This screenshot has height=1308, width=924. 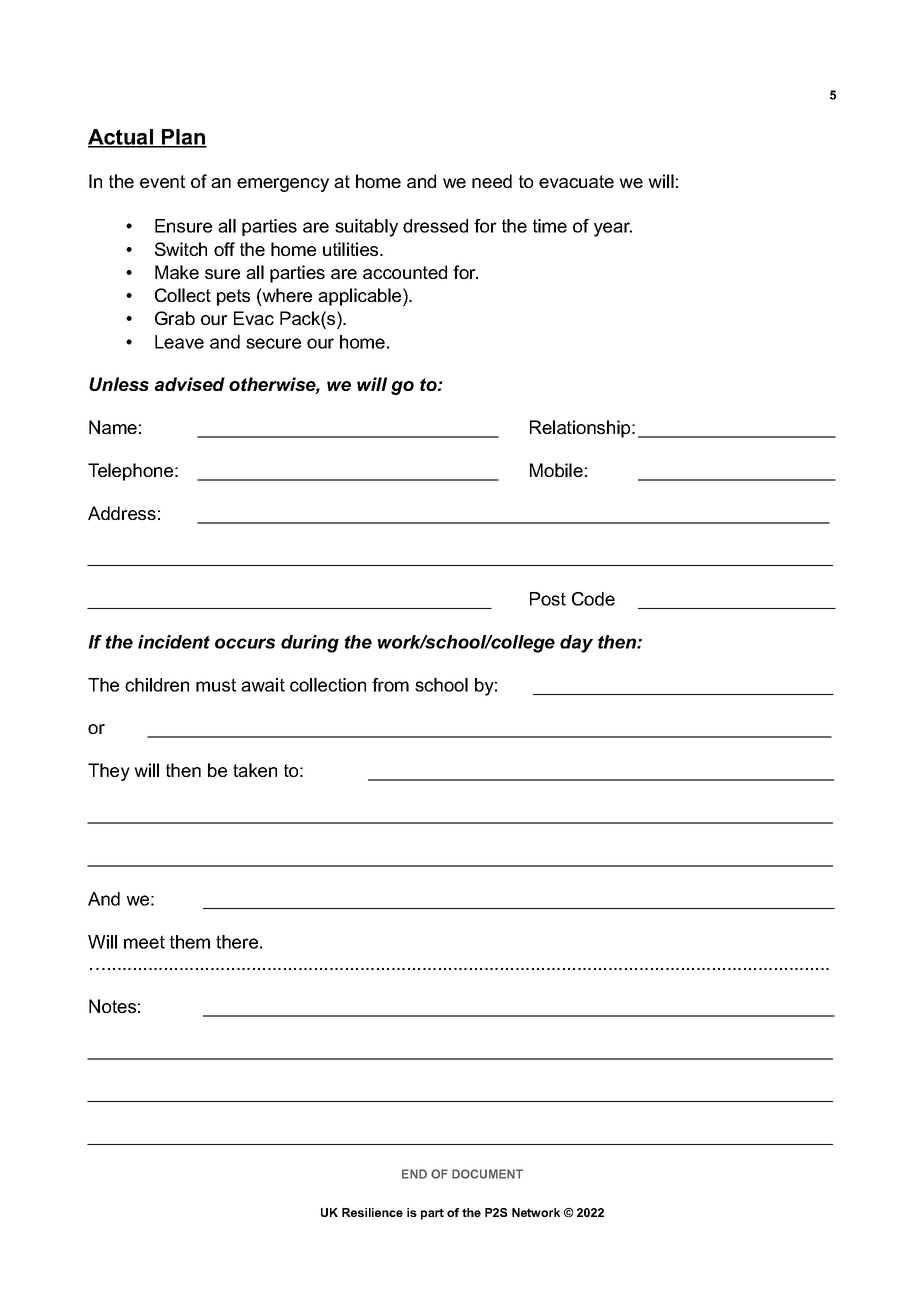 What do you see at coordinates (366, 228) in the screenshot?
I see `suitably` at bounding box center [366, 228].
